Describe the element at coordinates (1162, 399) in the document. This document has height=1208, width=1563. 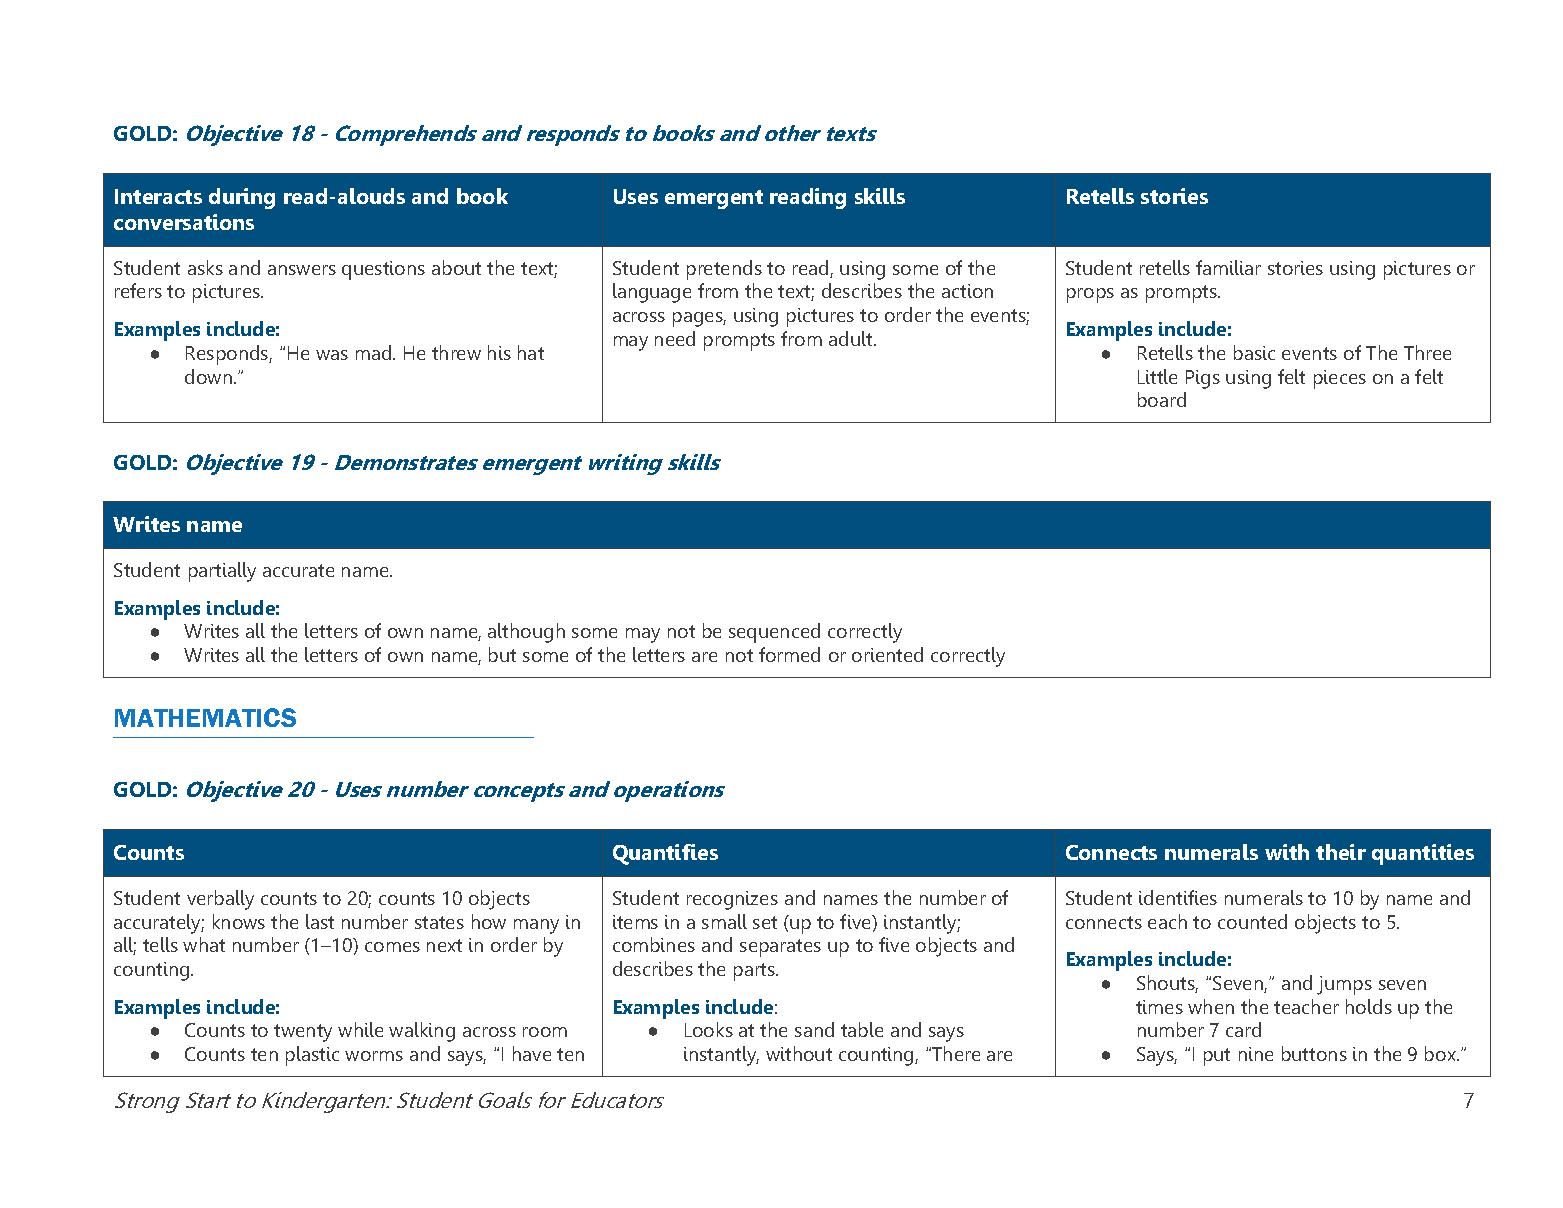
I see `board` at that location.
